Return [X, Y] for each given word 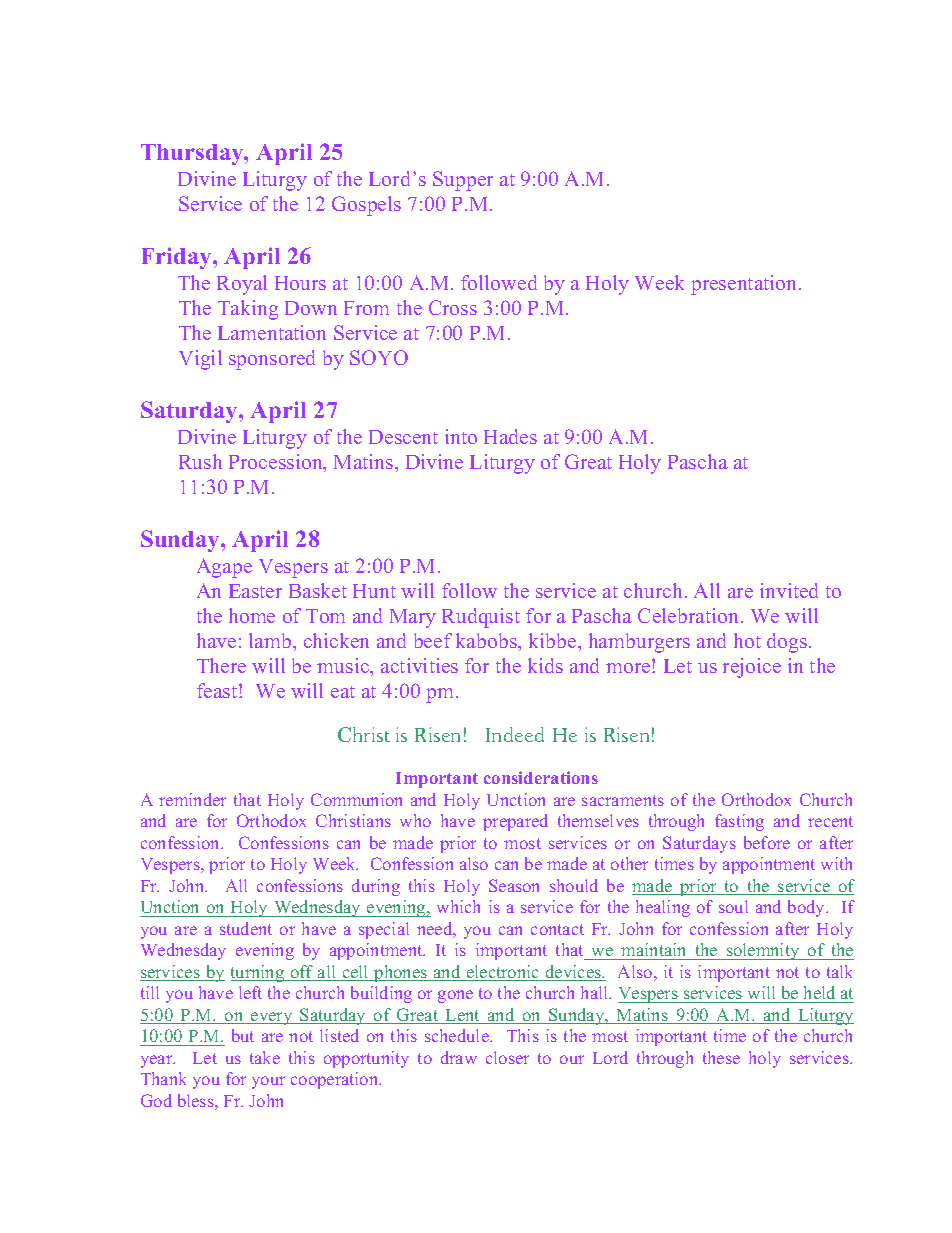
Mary [413, 618]
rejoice [752, 668]
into [461, 436]
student [246, 928]
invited [789, 590]
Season [514, 885]
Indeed [515, 734]
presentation [745, 285]
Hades [510, 436]
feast [218, 690]
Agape [224, 568]
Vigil [200, 360]
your [268, 1082]
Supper [463, 181]
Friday [178, 258]
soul [733, 906]
